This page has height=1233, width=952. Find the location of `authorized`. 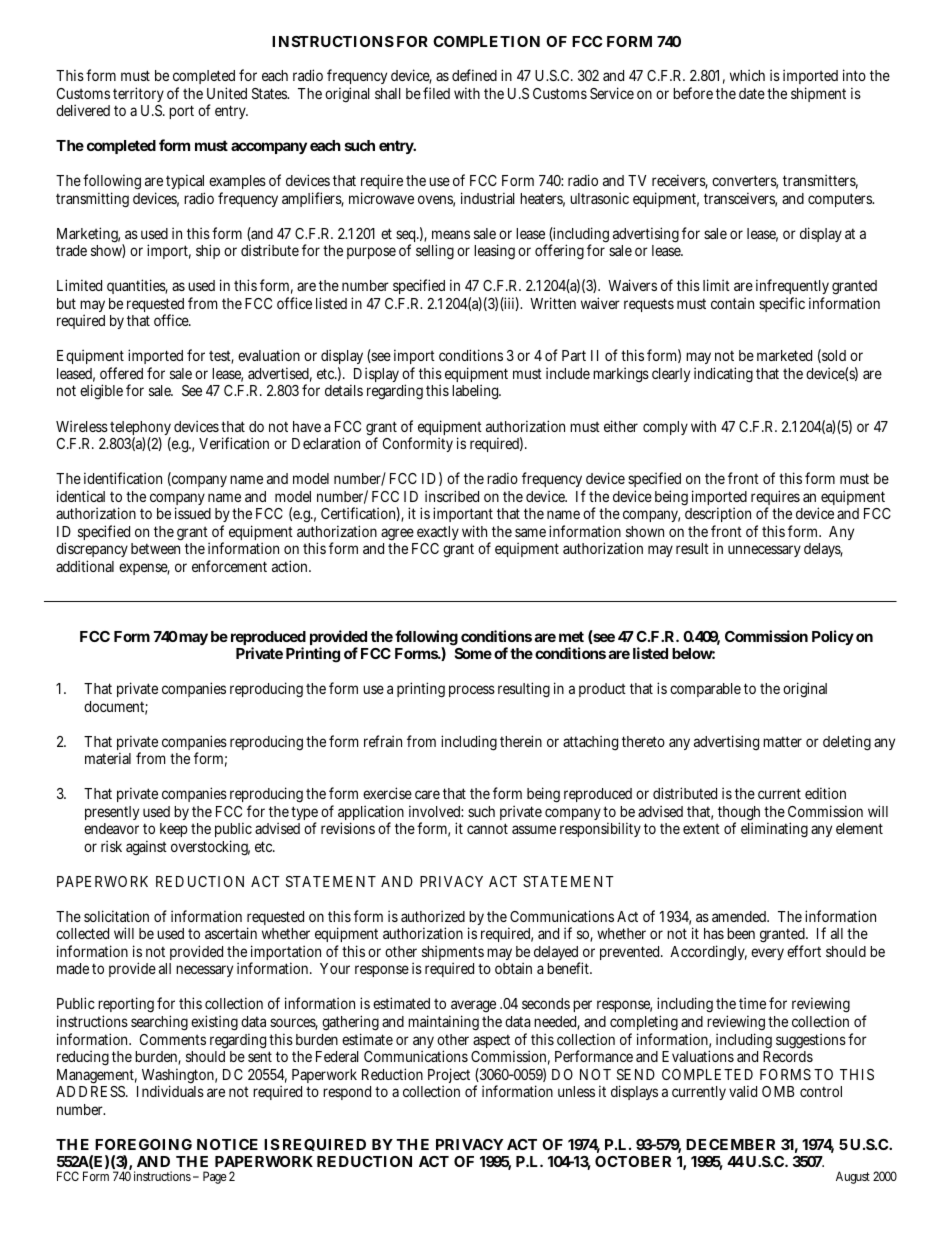

authorized is located at coordinates (433, 916).
